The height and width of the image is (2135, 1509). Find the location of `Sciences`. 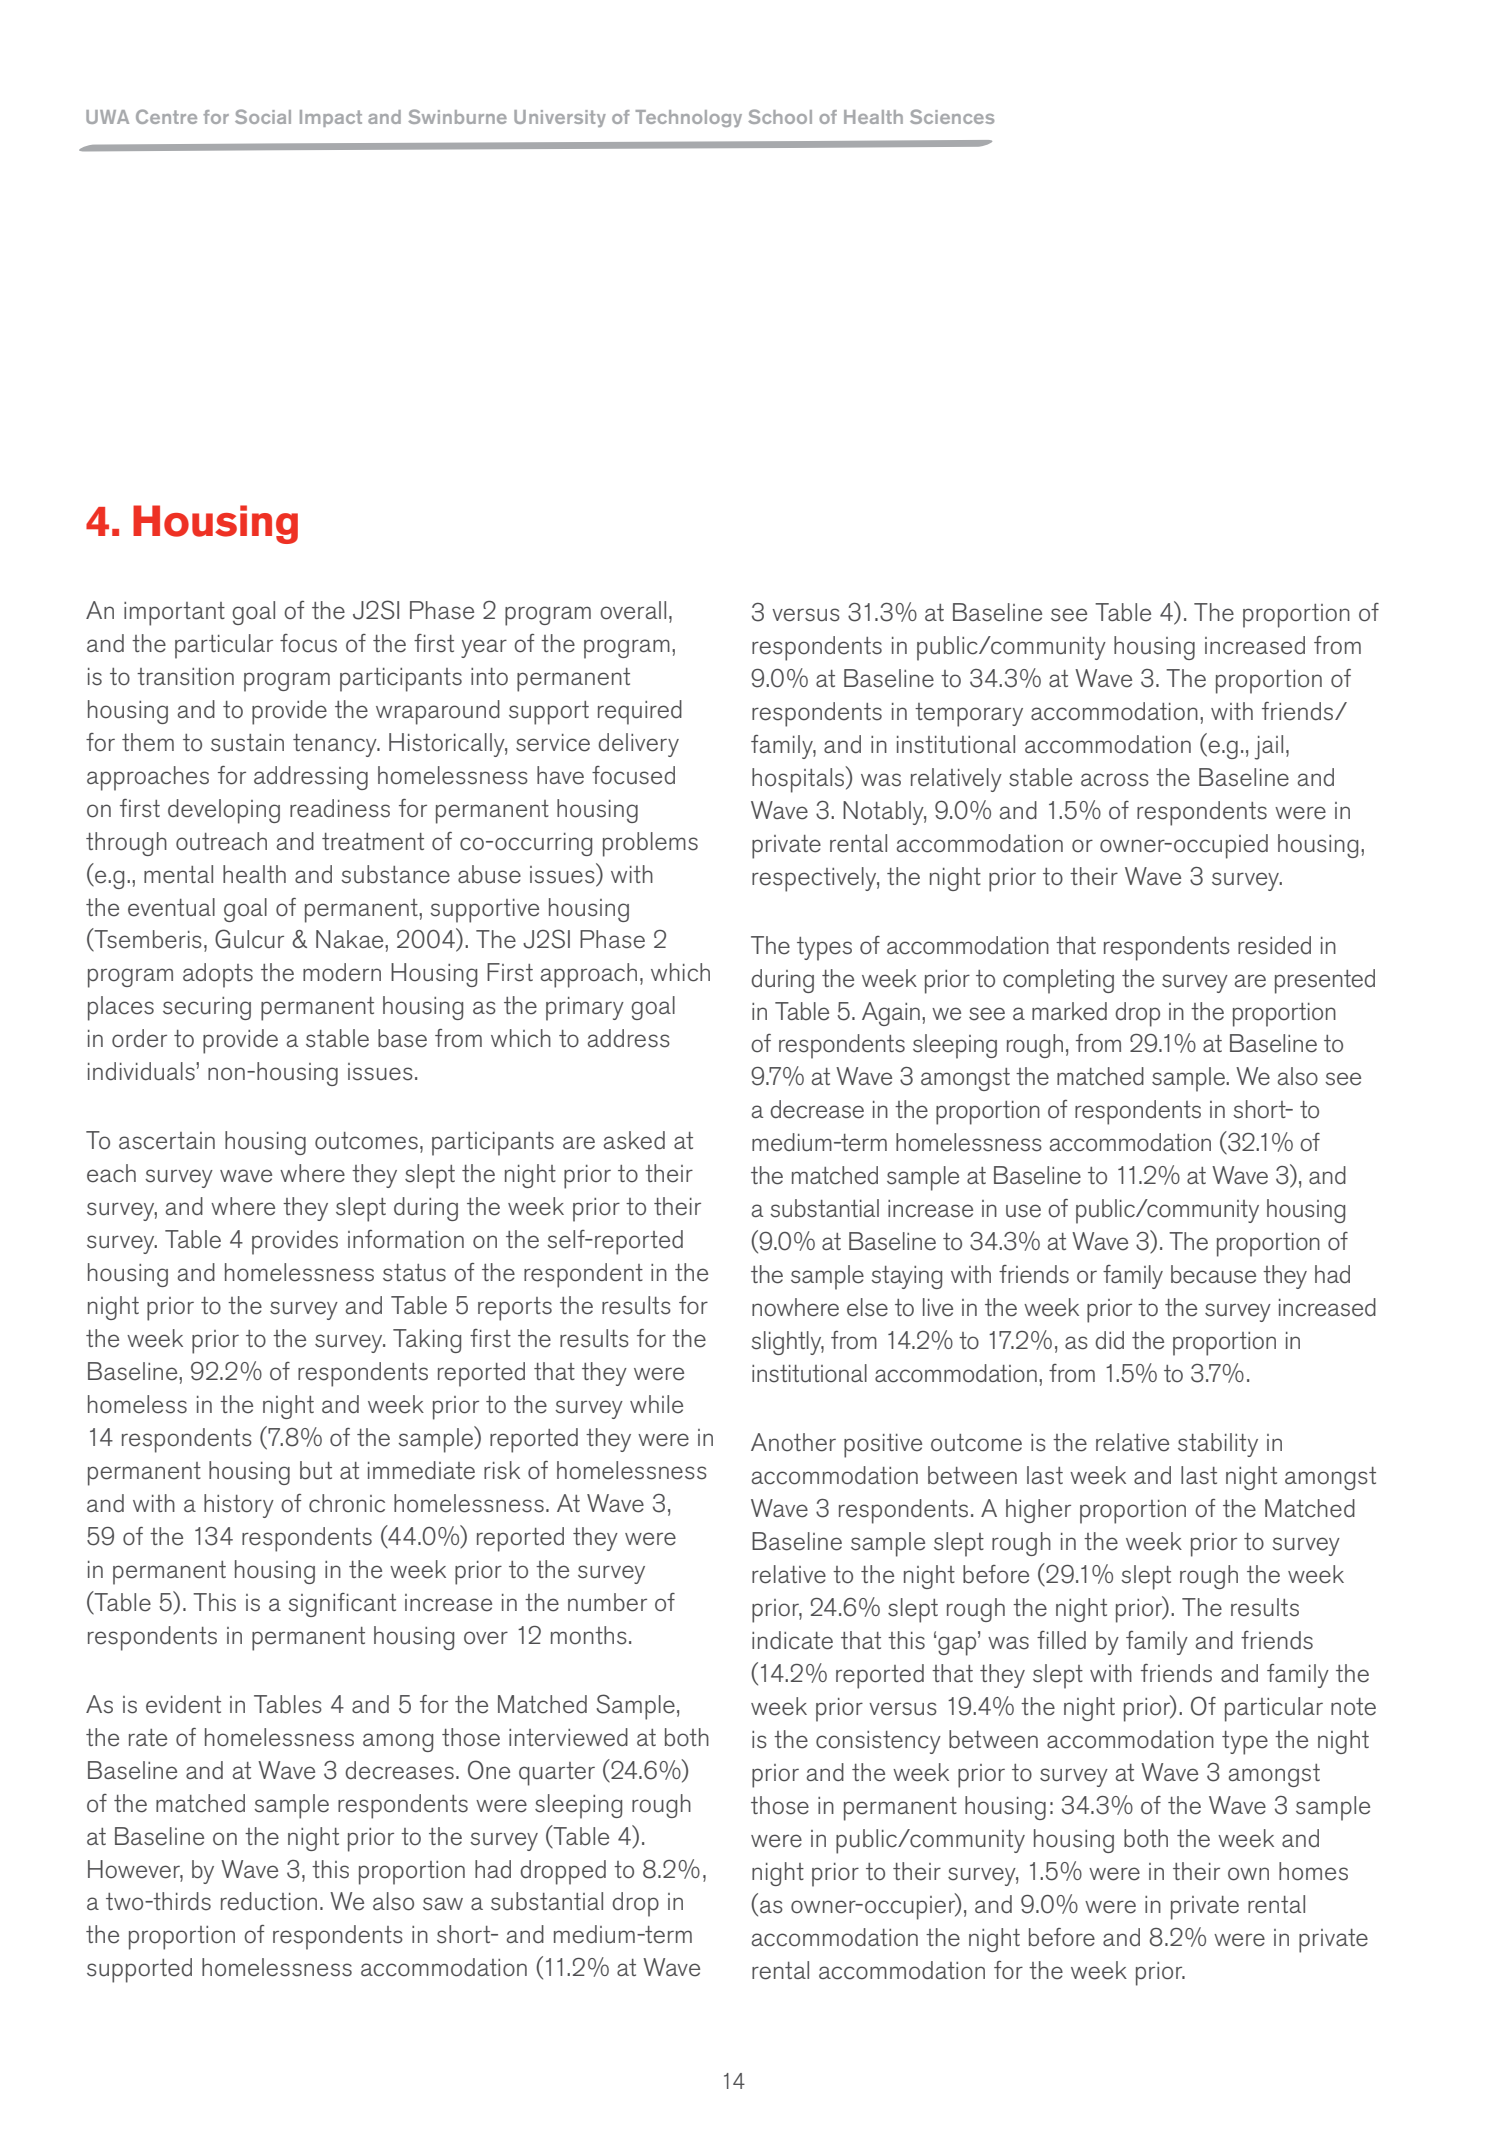

Sciences is located at coordinates (952, 116).
